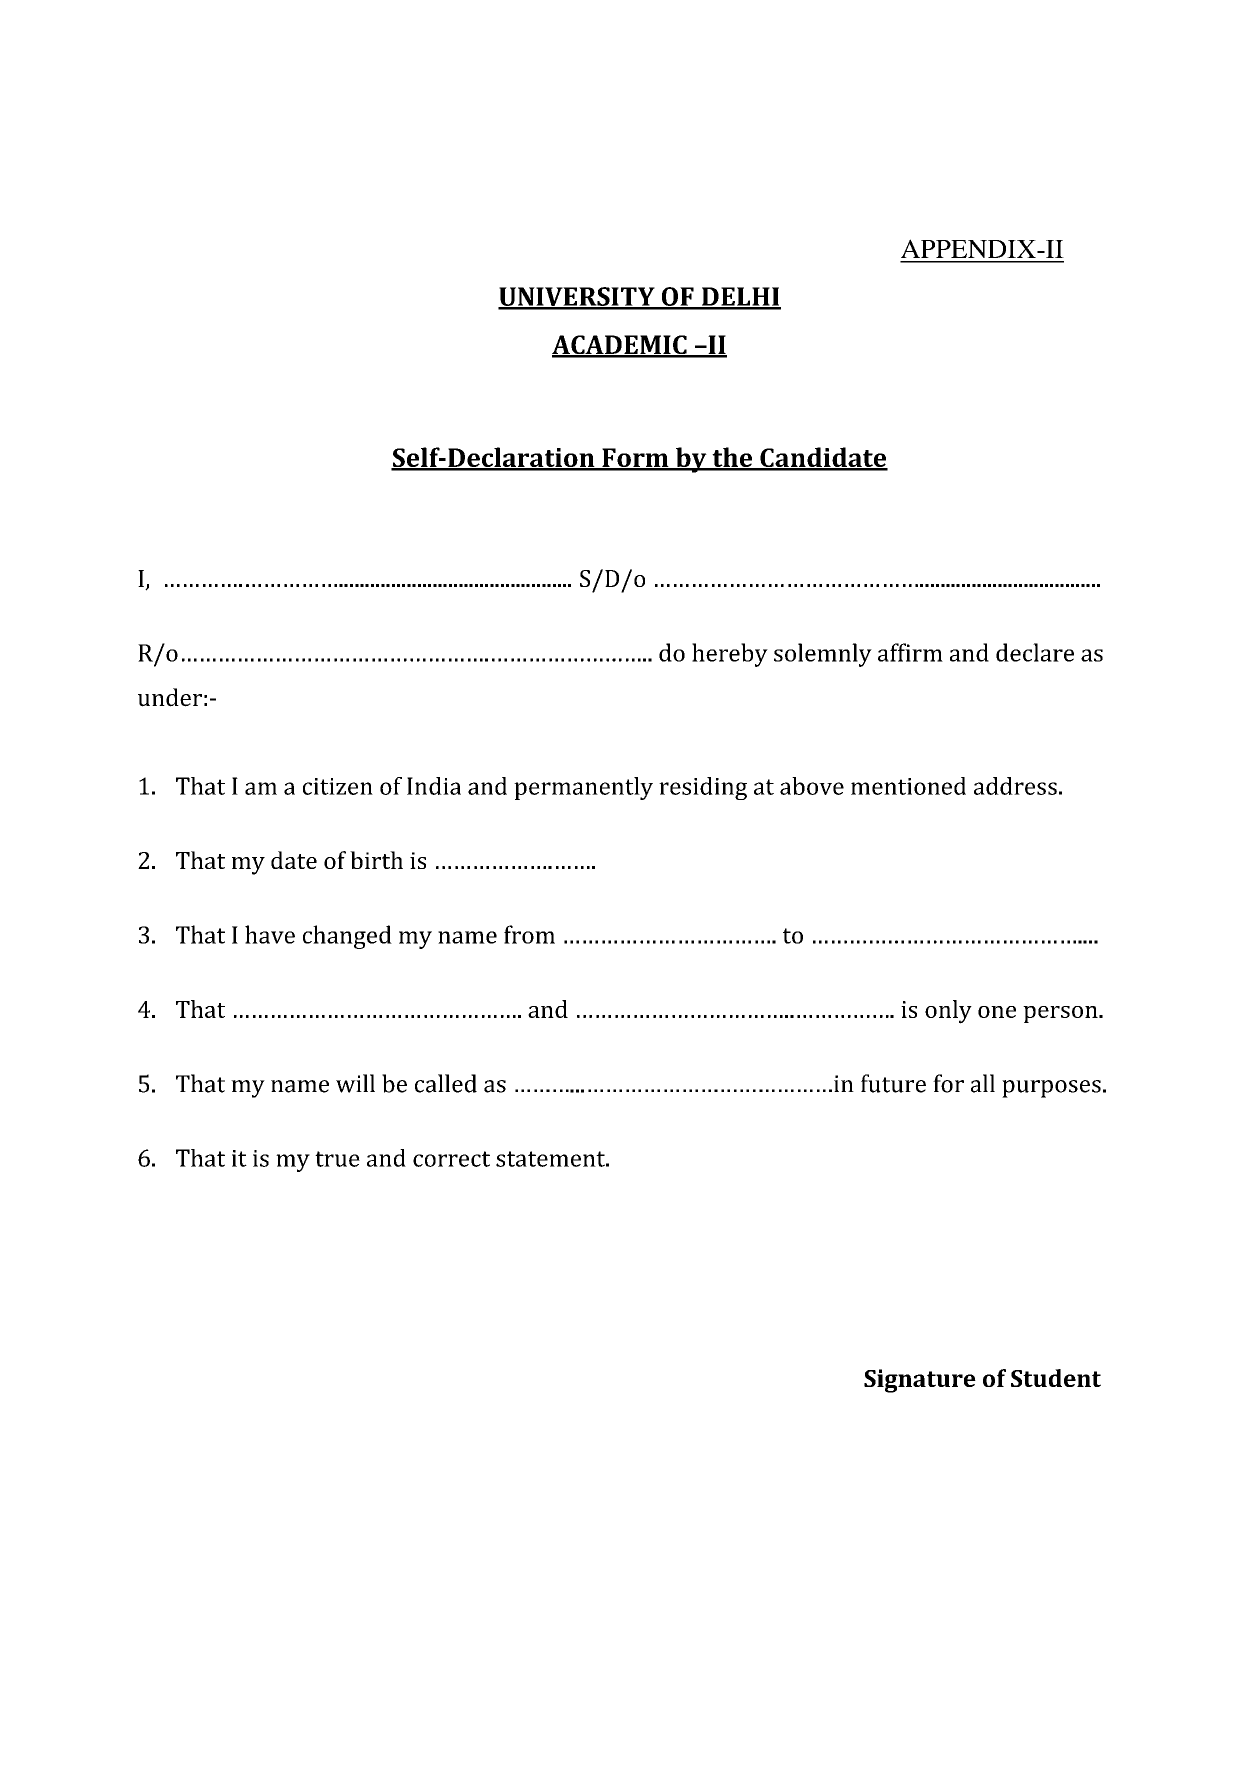  Describe the element at coordinates (620, 346) in the page. I see `ACADEMIC` at that location.
